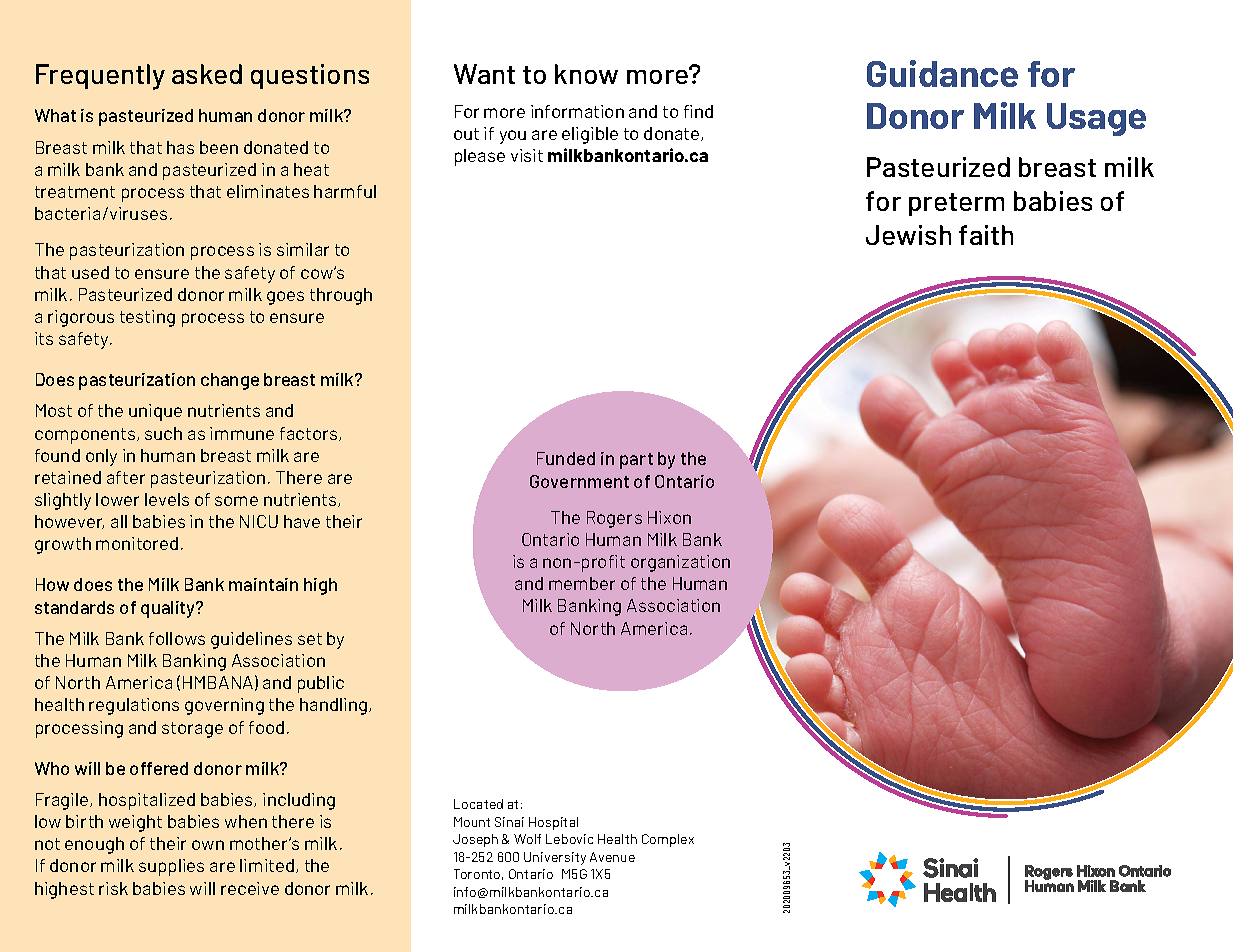  What do you see at coordinates (171, 867) in the screenshot?
I see `supplies` at bounding box center [171, 867].
